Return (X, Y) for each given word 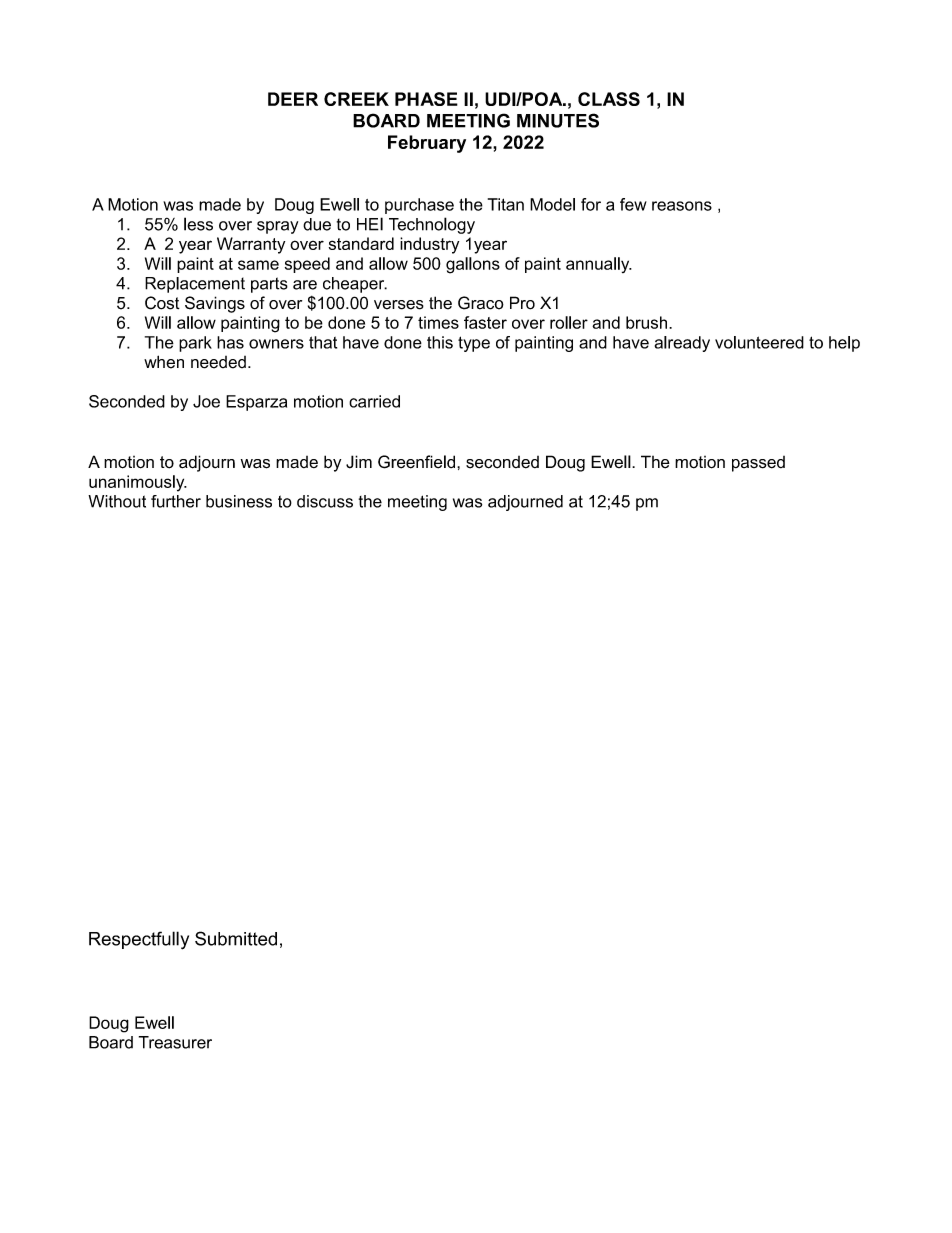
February (427, 144)
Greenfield (416, 462)
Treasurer (175, 1042)
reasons (682, 206)
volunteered (759, 342)
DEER (293, 99)
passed (758, 464)
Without (117, 501)
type (474, 344)
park (195, 344)
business (239, 501)
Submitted (236, 938)
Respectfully (139, 940)
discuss (325, 501)
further (176, 501)
